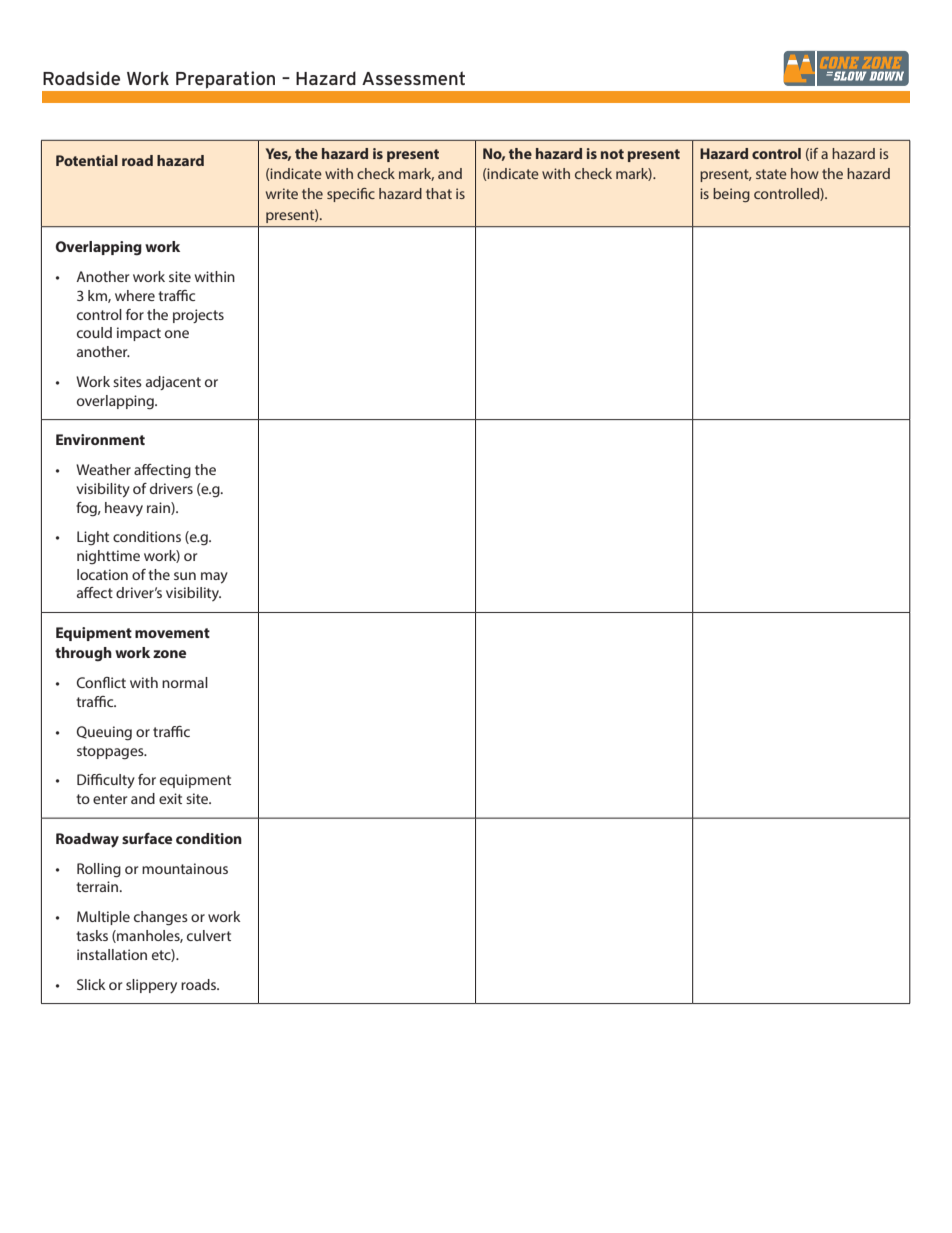 The image size is (952, 1233). I want to click on exit, so click(170, 798).
